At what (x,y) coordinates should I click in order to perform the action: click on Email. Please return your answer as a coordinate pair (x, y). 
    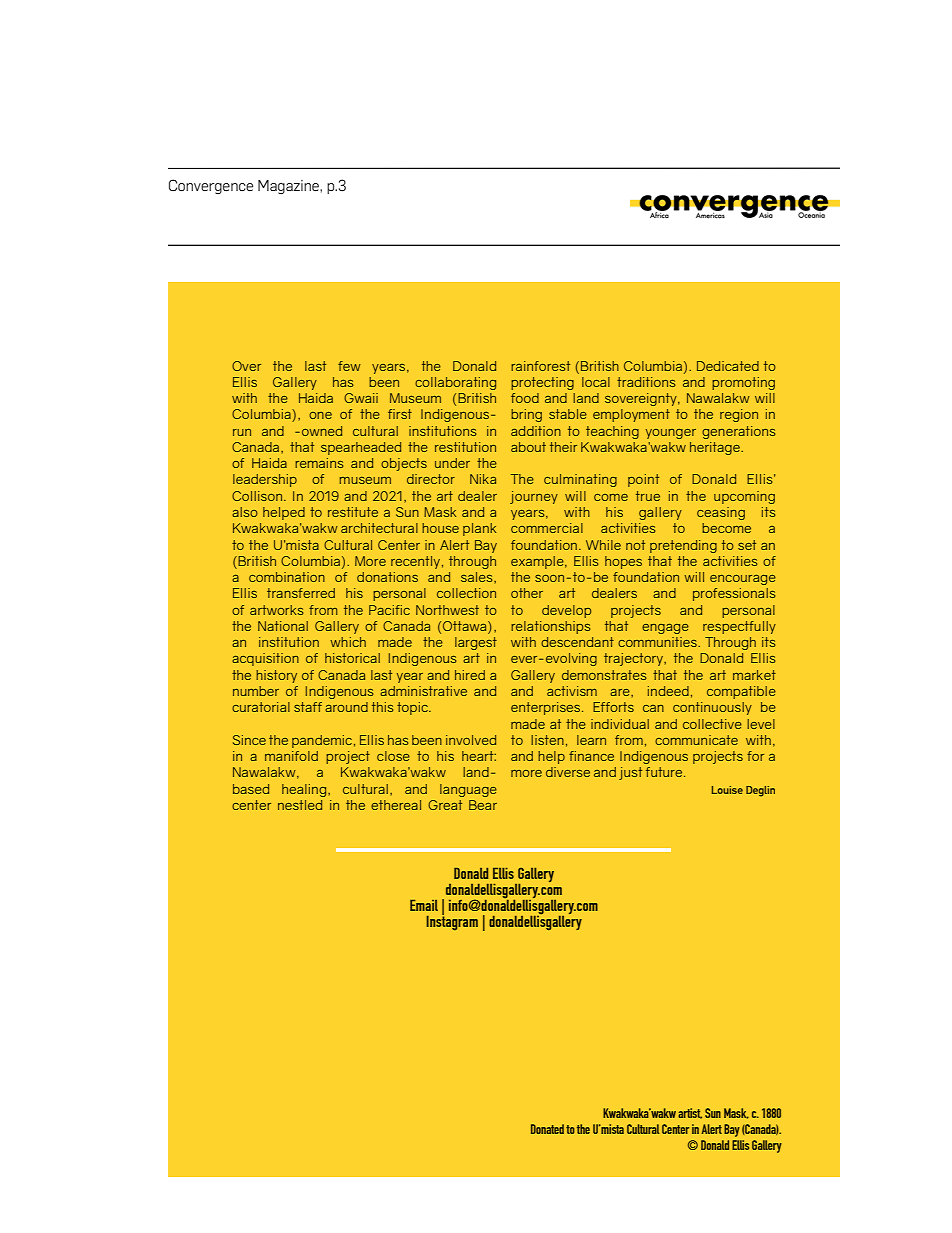
    Looking at the image, I should click on (424, 905).
